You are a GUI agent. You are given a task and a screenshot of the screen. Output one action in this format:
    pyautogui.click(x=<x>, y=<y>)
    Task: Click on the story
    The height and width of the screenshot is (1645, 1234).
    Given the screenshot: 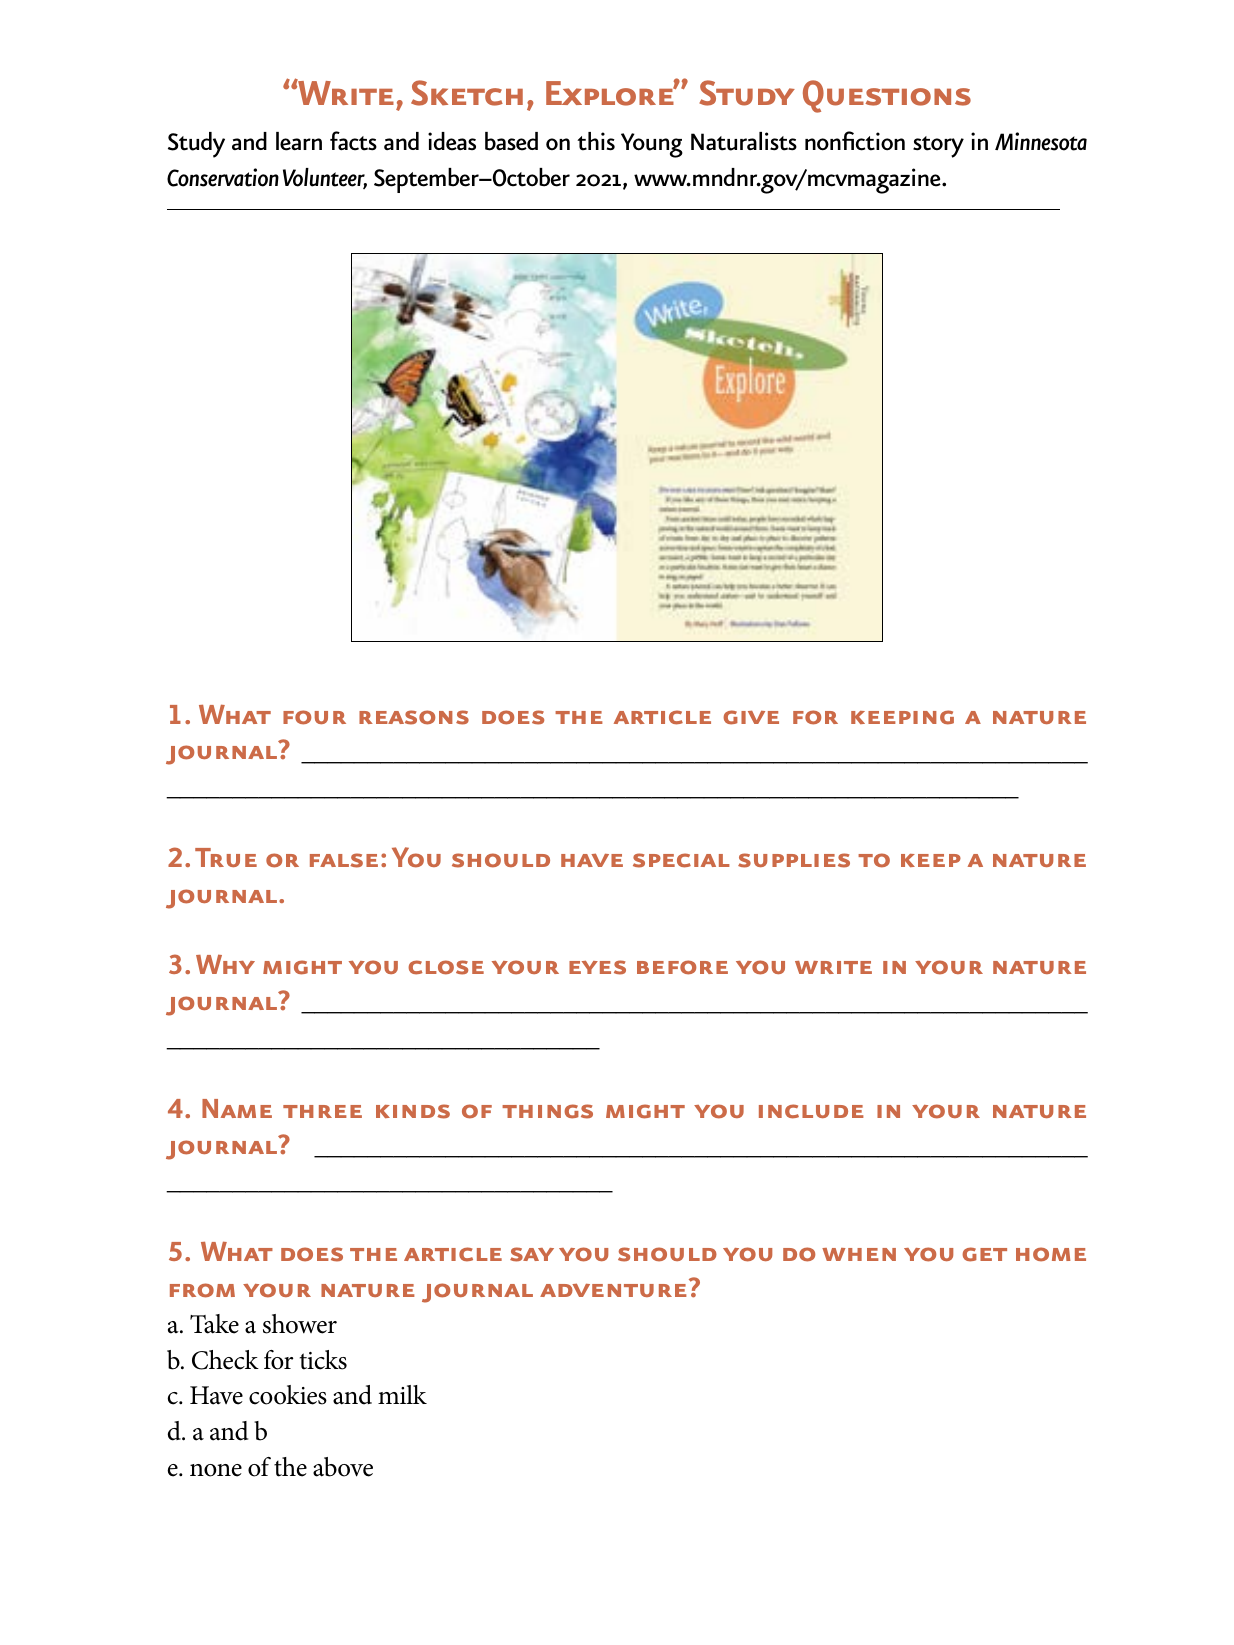 What is the action you would take?
    pyautogui.click(x=938, y=147)
